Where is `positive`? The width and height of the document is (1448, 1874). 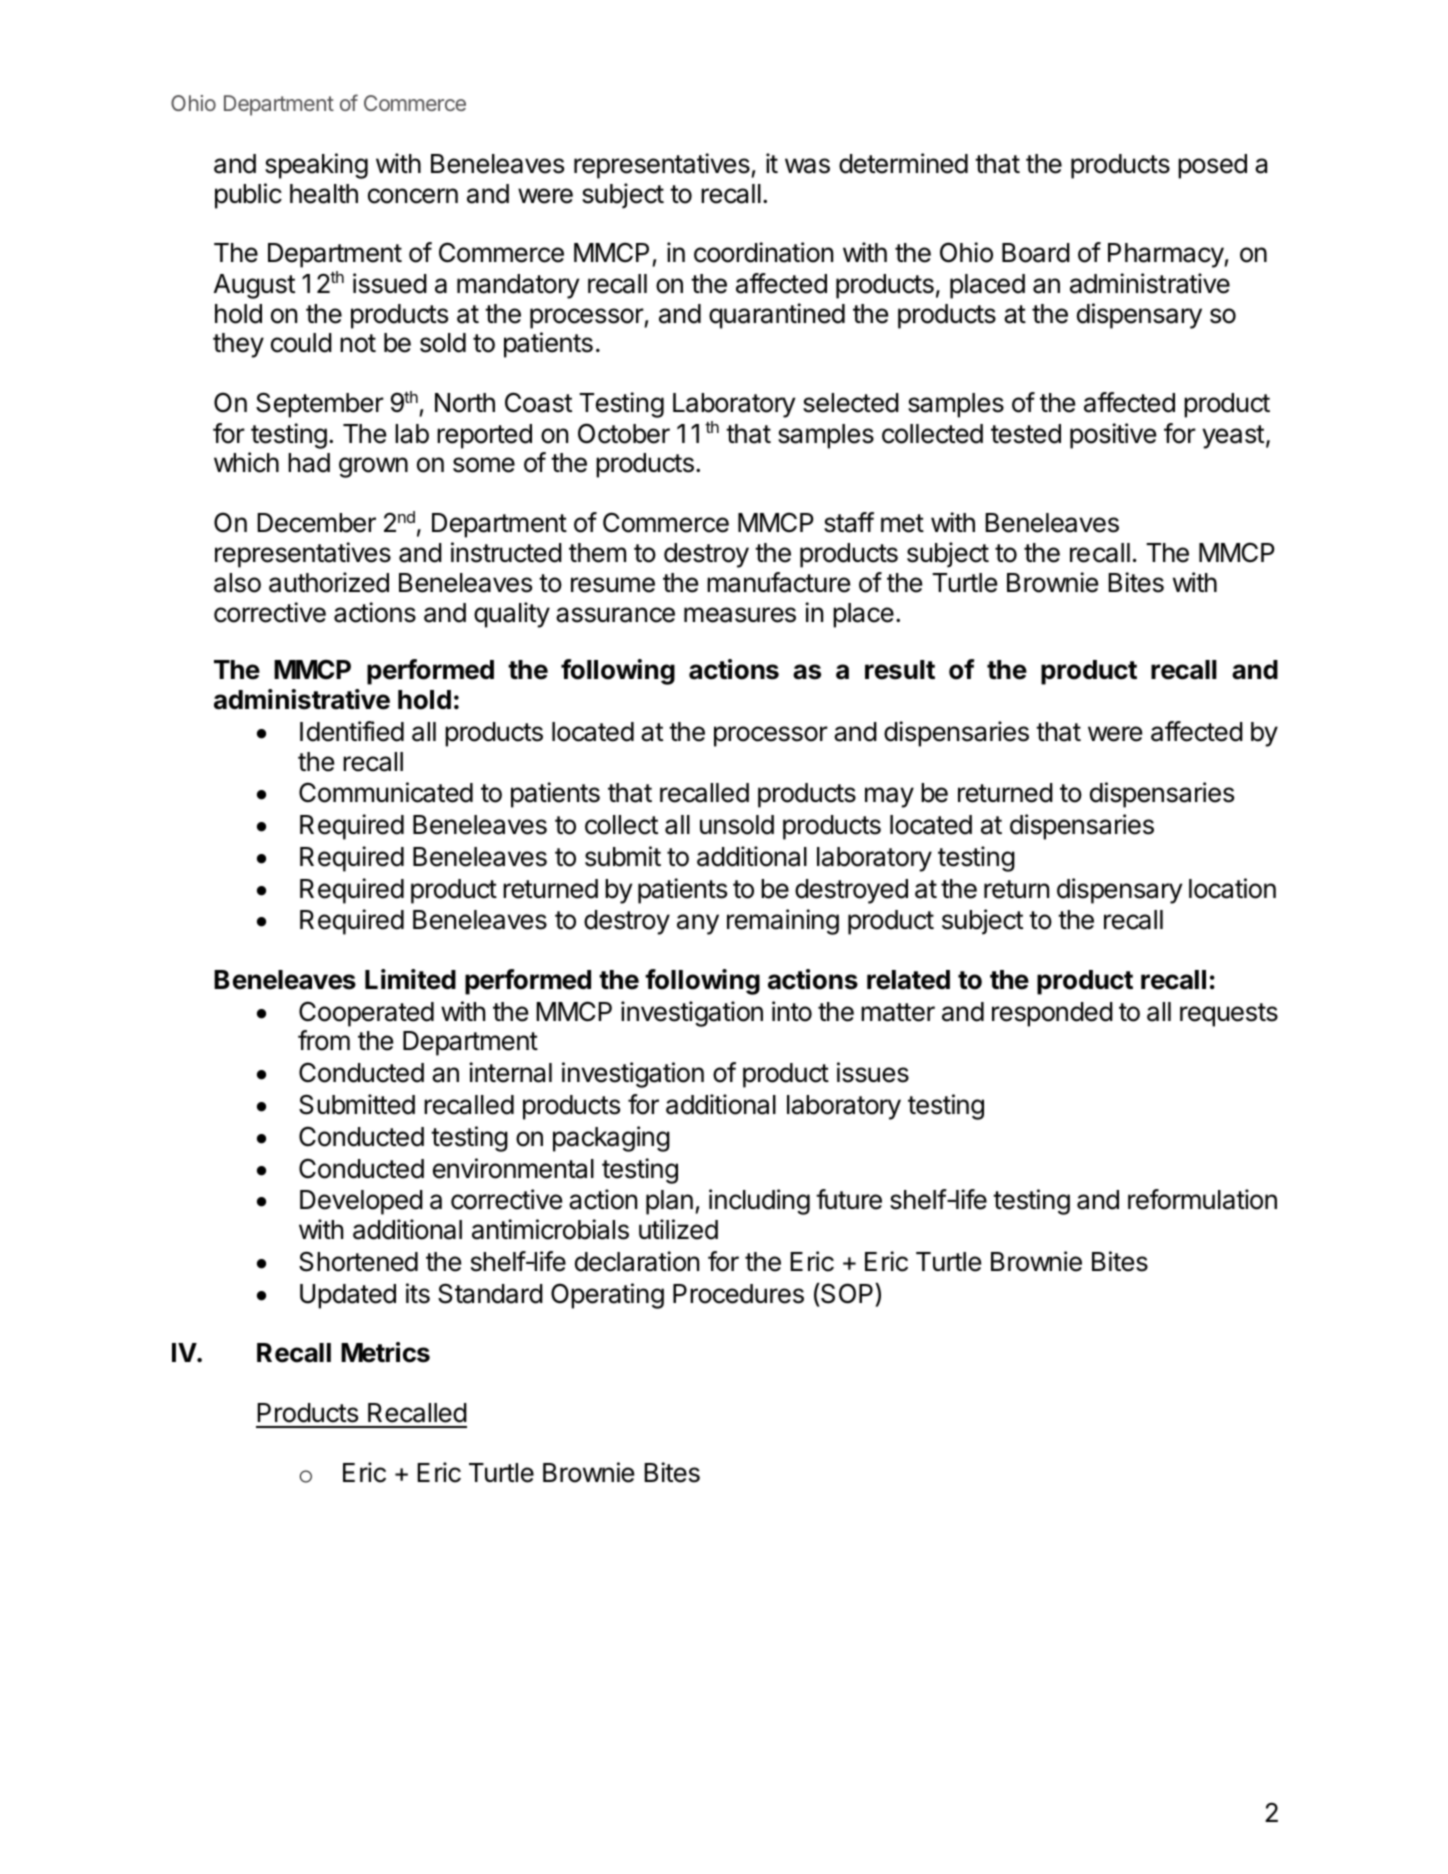 positive is located at coordinates (1113, 436).
